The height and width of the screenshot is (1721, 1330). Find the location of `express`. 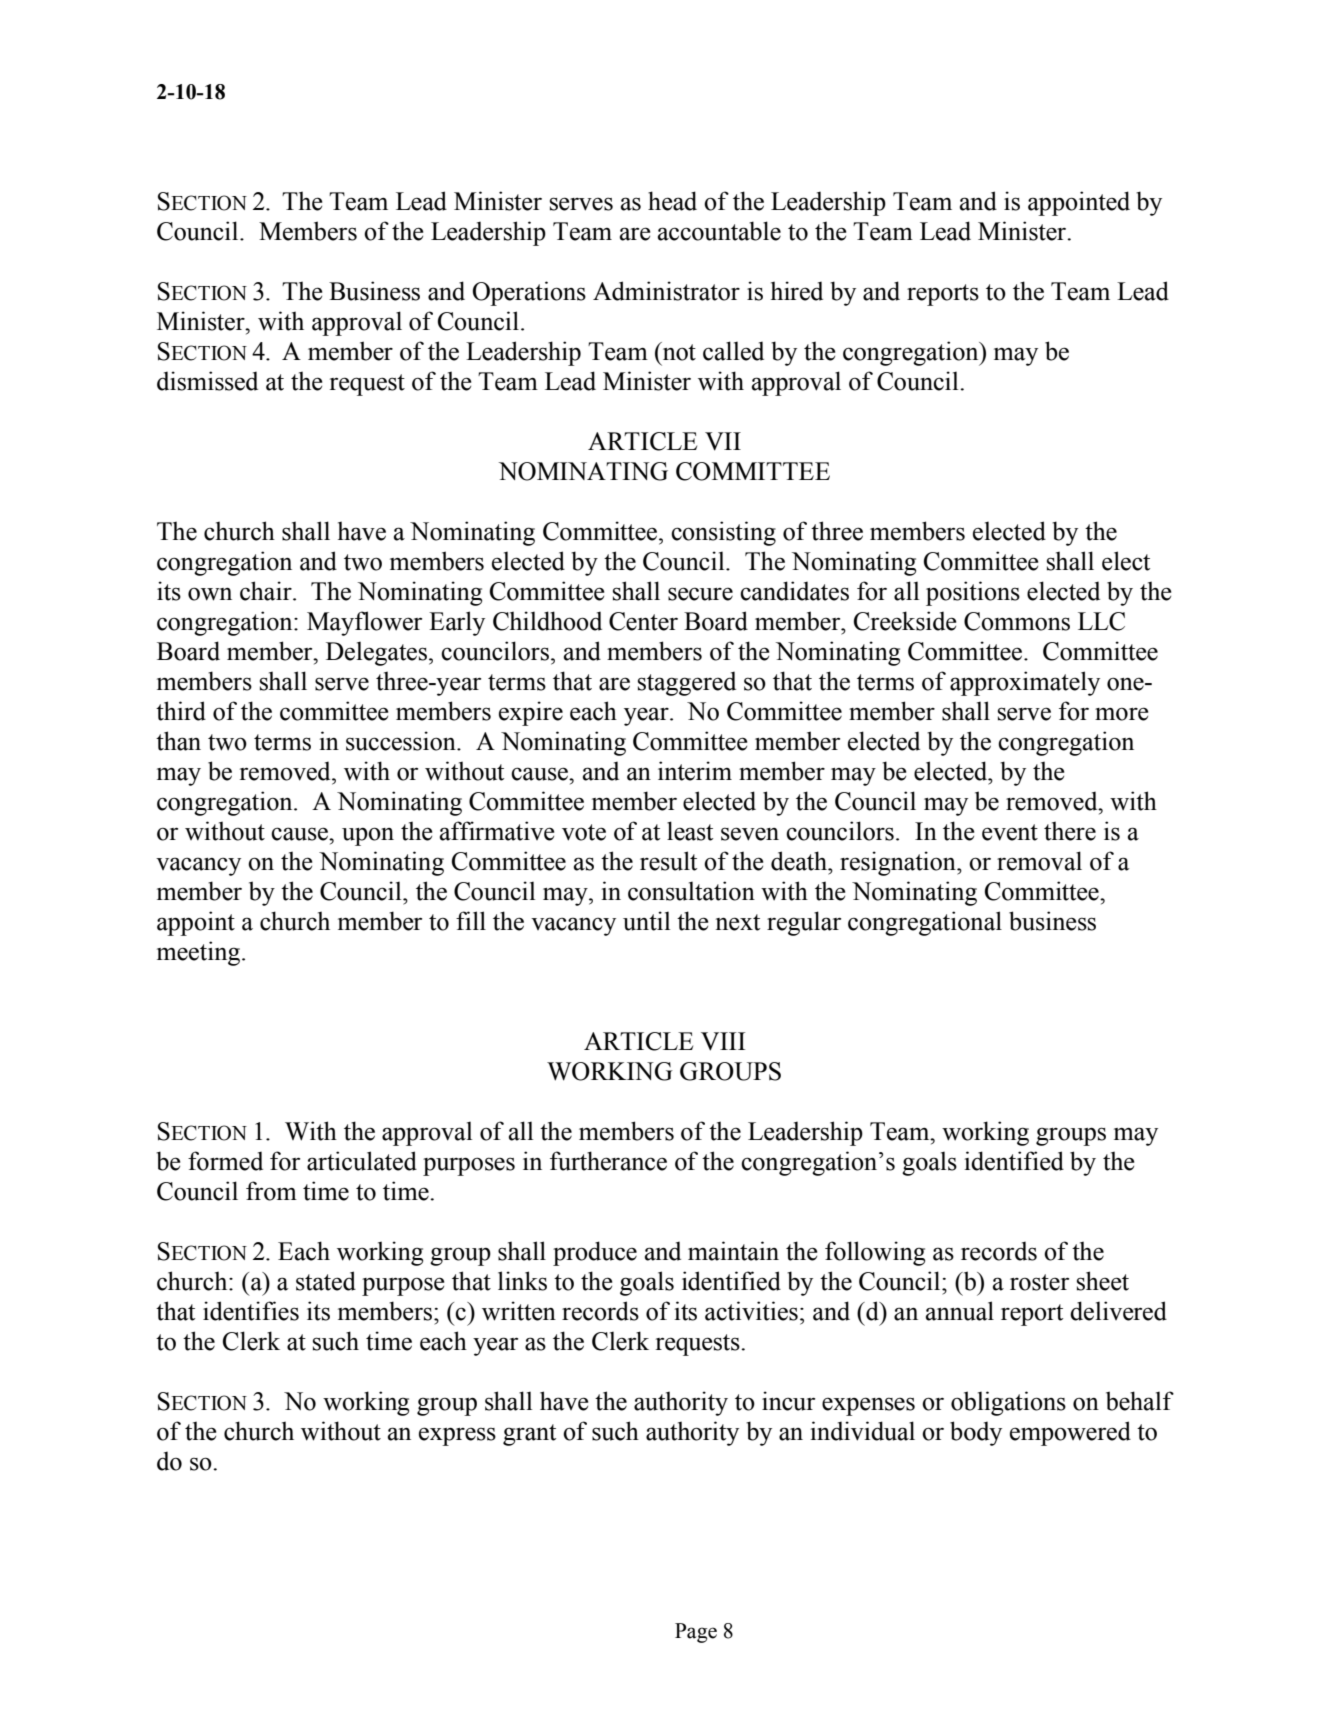

express is located at coordinates (457, 1436).
